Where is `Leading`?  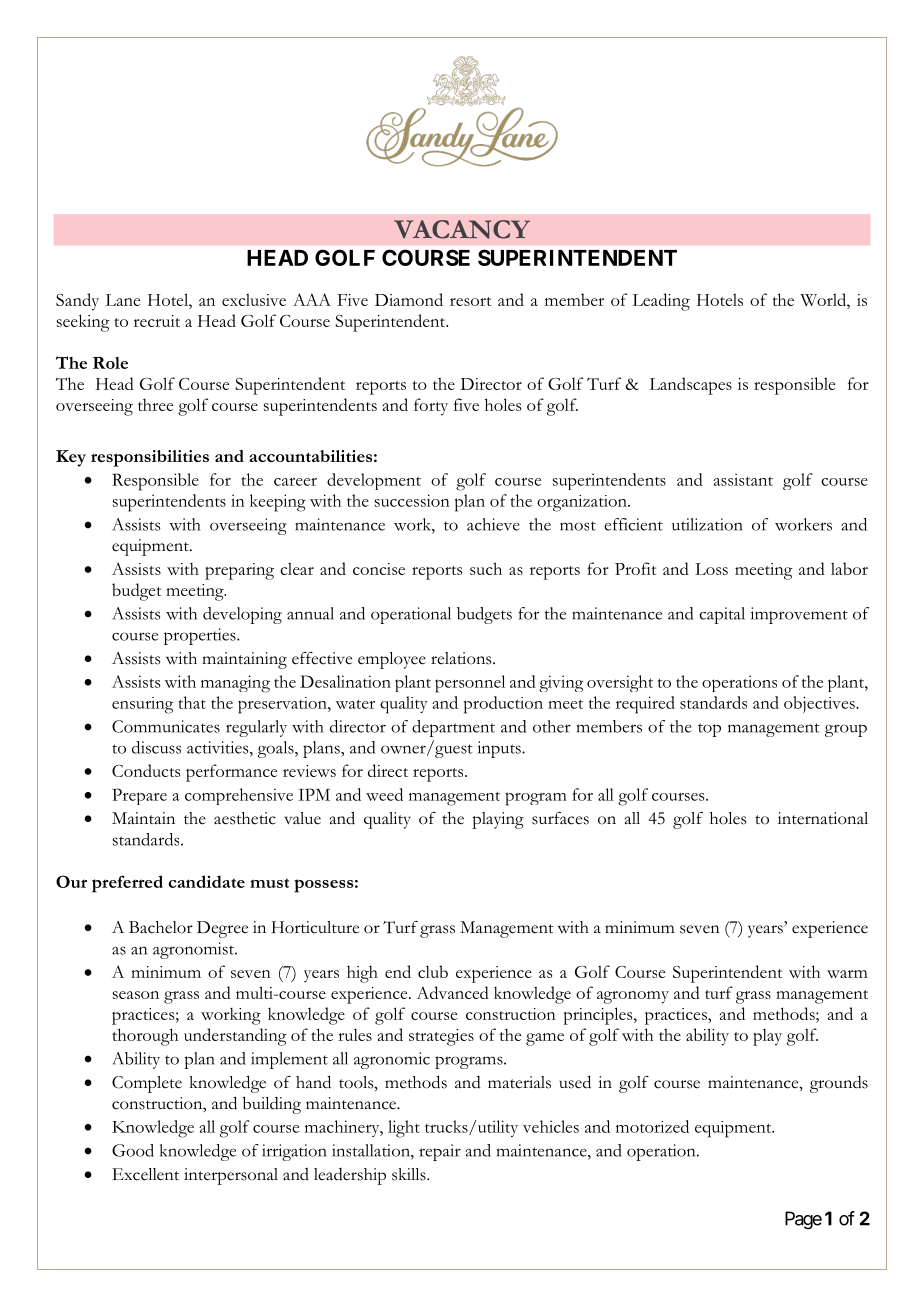 Leading is located at coordinates (661, 302).
